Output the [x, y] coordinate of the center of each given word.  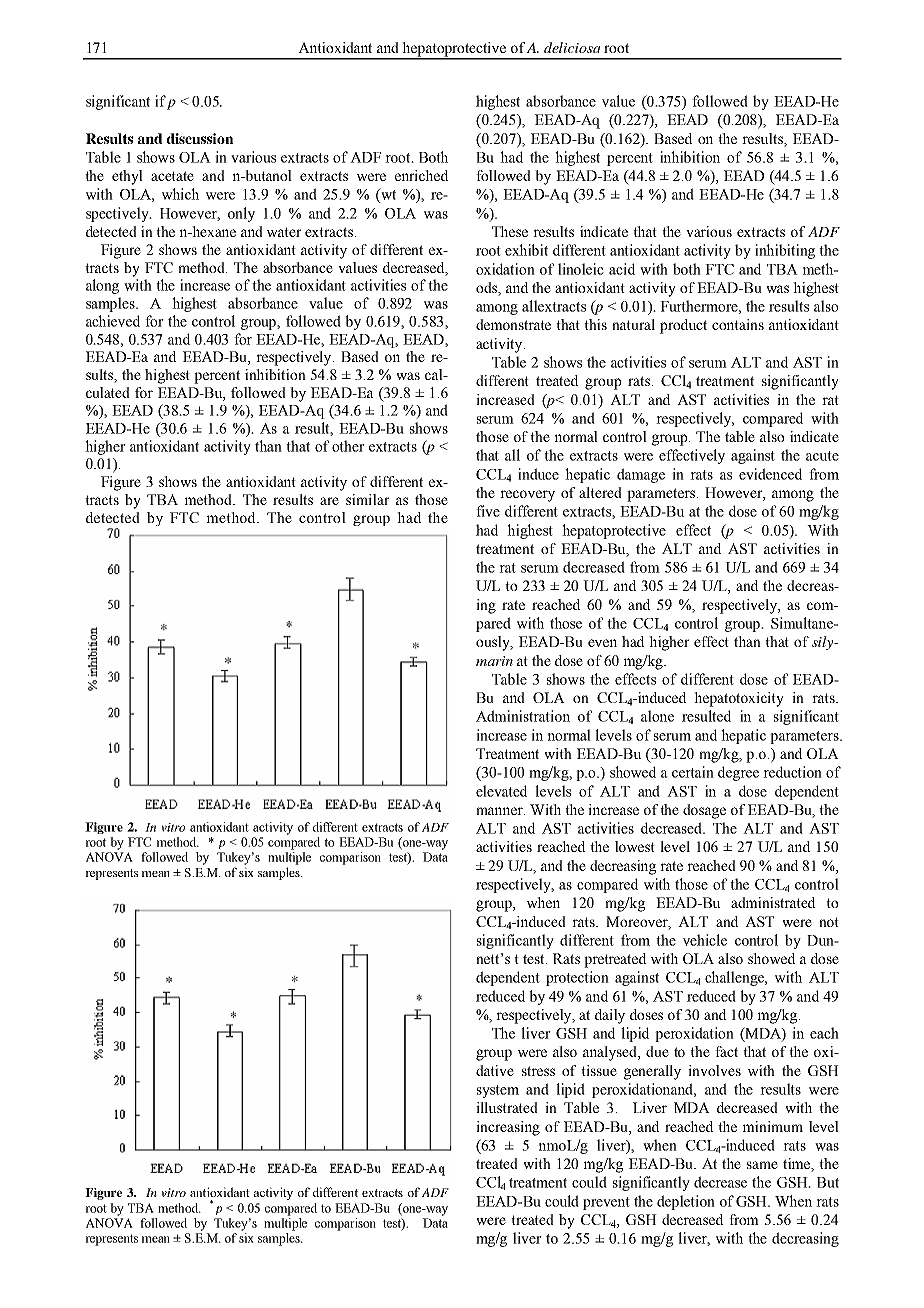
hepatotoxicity [739, 699]
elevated [501, 791]
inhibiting [785, 251]
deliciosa [572, 47]
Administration [523, 716]
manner [500, 811]
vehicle [705, 940]
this [595, 324]
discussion [200, 138]
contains [738, 324]
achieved [113, 321]
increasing [508, 1128]
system [498, 1091]
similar [368, 499]
